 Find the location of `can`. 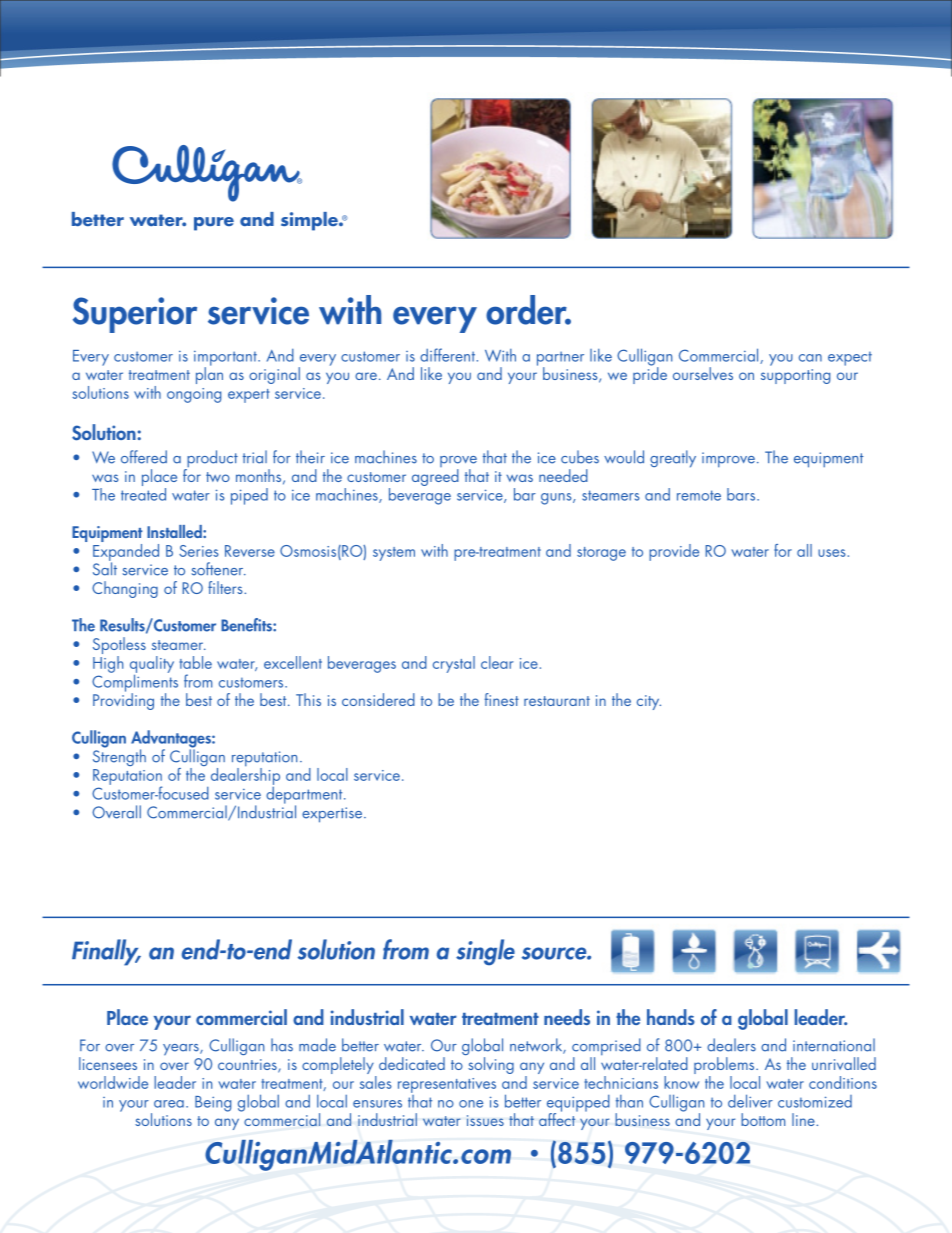

can is located at coordinates (810, 358).
